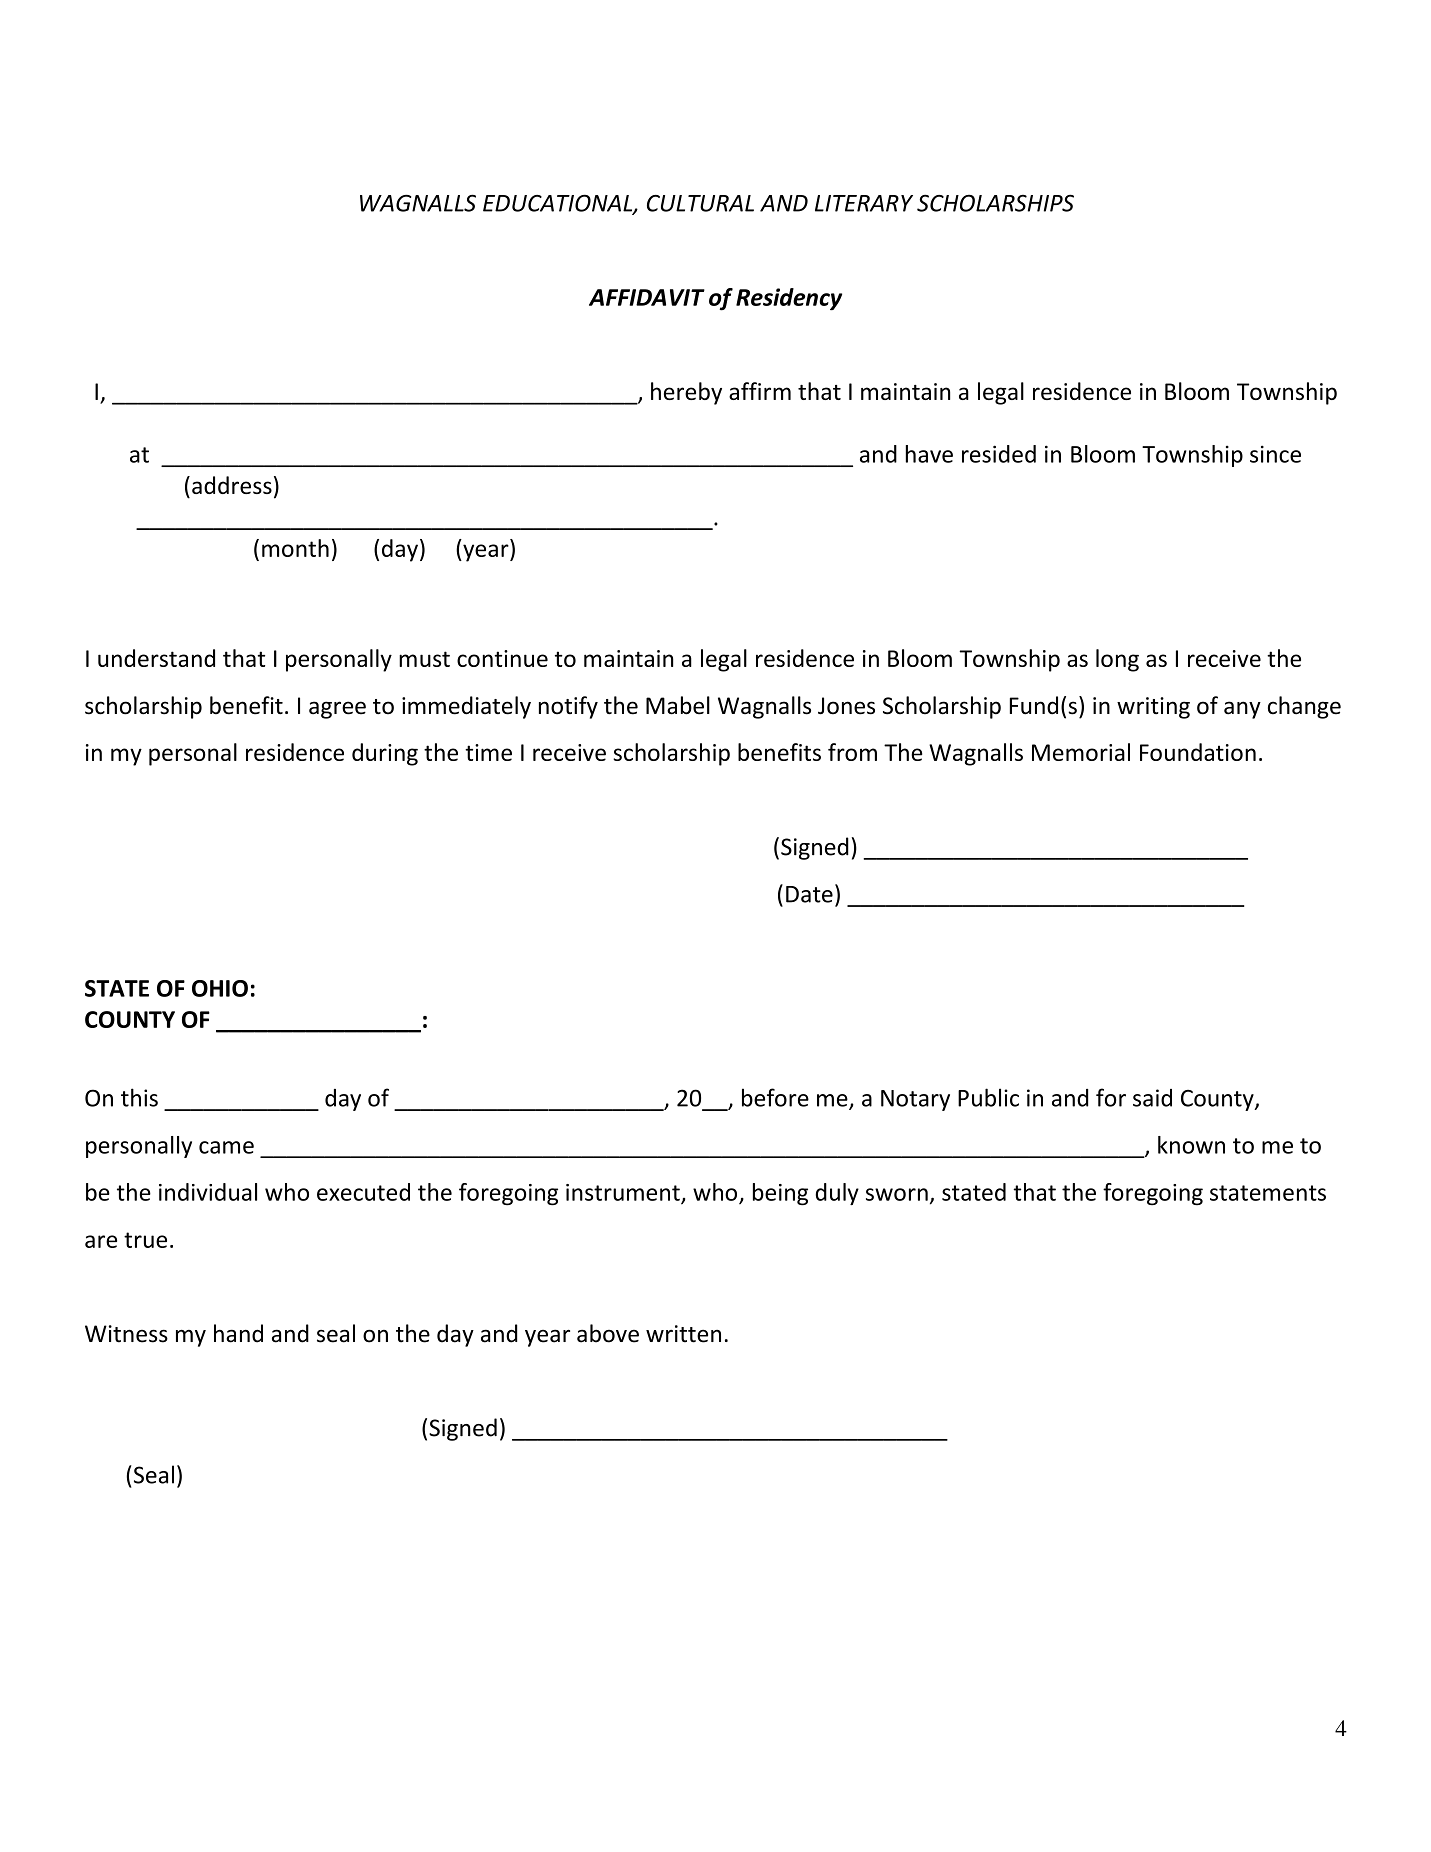 The image size is (1431, 1852). Describe the element at coordinates (686, 393) in the document. I see `hereby` at that location.
